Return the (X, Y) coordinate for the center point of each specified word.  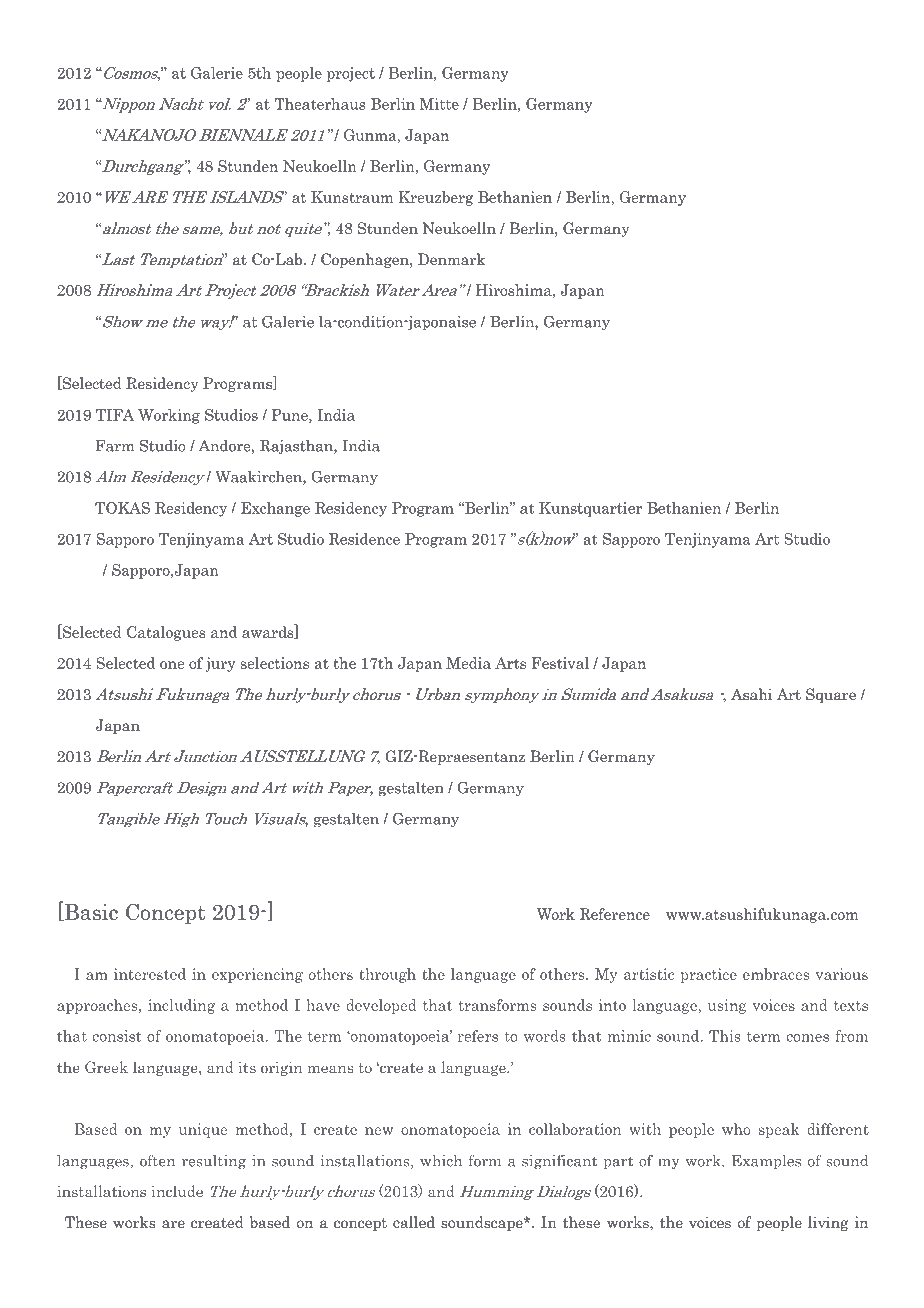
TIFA (115, 415)
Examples (766, 1162)
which (441, 1161)
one (172, 665)
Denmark (451, 259)
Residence (364, 539)
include (177, 1191)
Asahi (752, 694)
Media (468, 663)
